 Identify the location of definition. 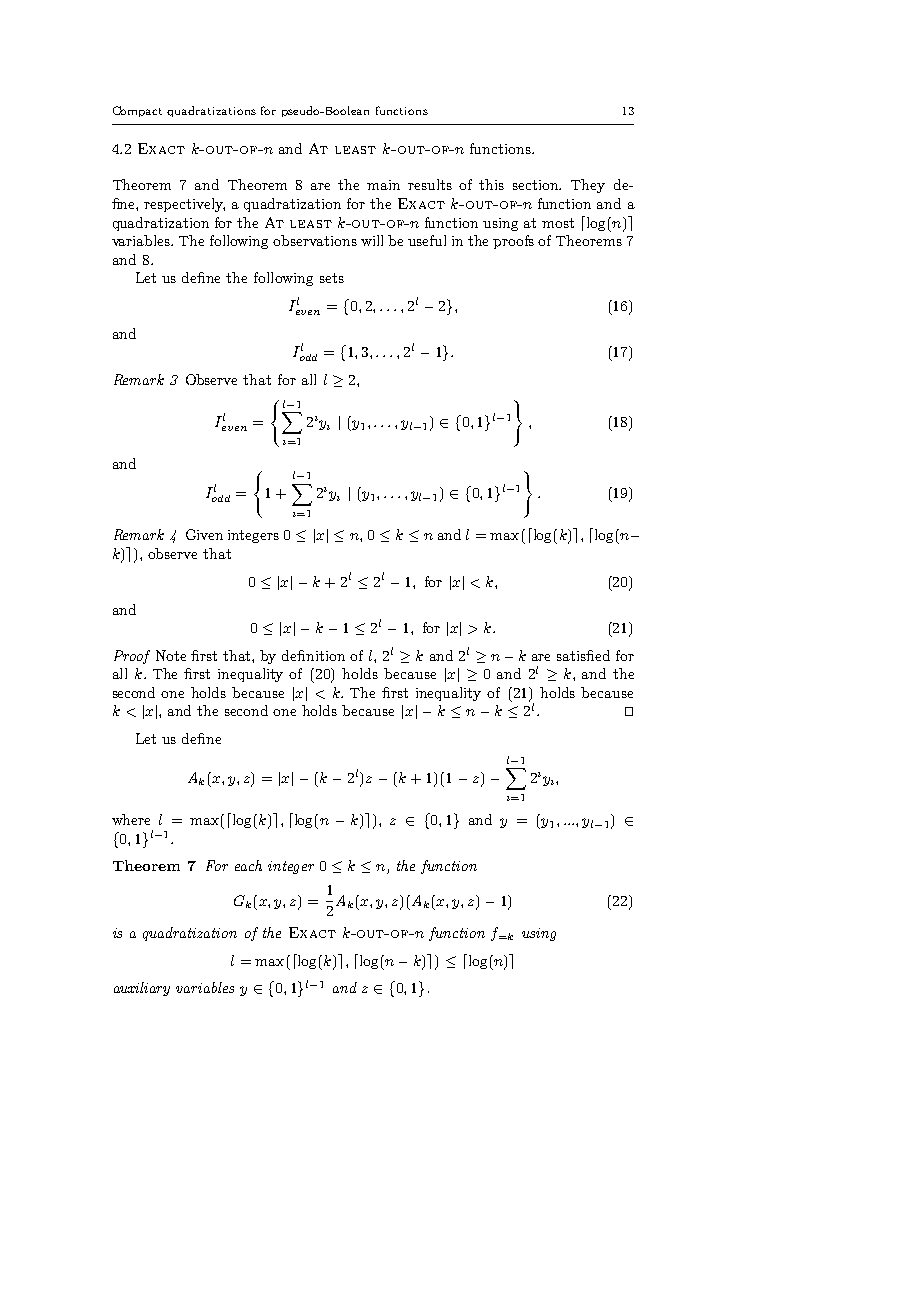
(313, 655).
